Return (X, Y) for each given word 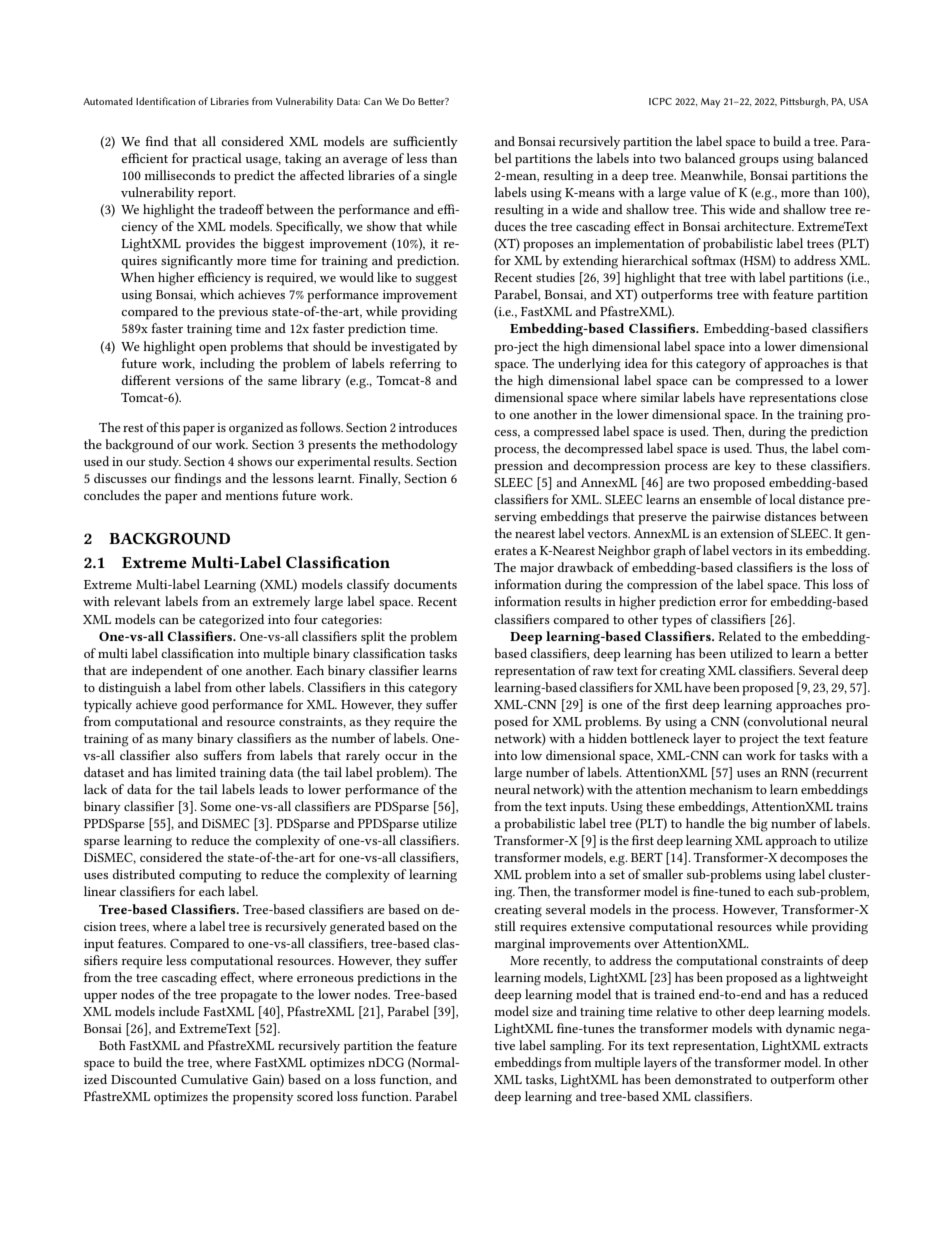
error (733, 603)
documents (425, 584)
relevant (137, 601)
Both (112, 1045)
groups (759, 161)
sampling (577, 1047)
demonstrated (713, 1079)
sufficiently (425, 142)
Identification (165, 101)
